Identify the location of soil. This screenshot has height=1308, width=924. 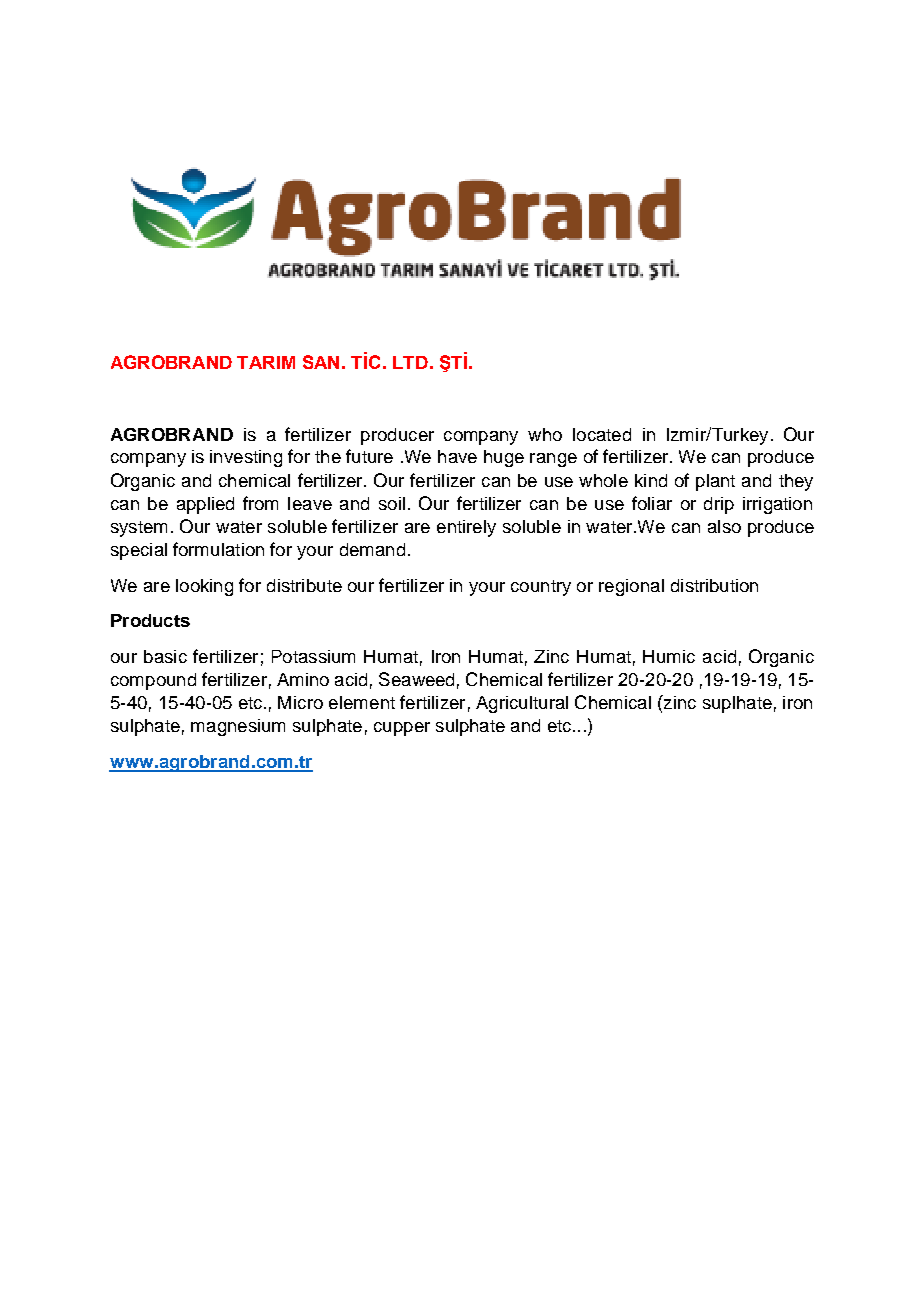
(392, 503).
